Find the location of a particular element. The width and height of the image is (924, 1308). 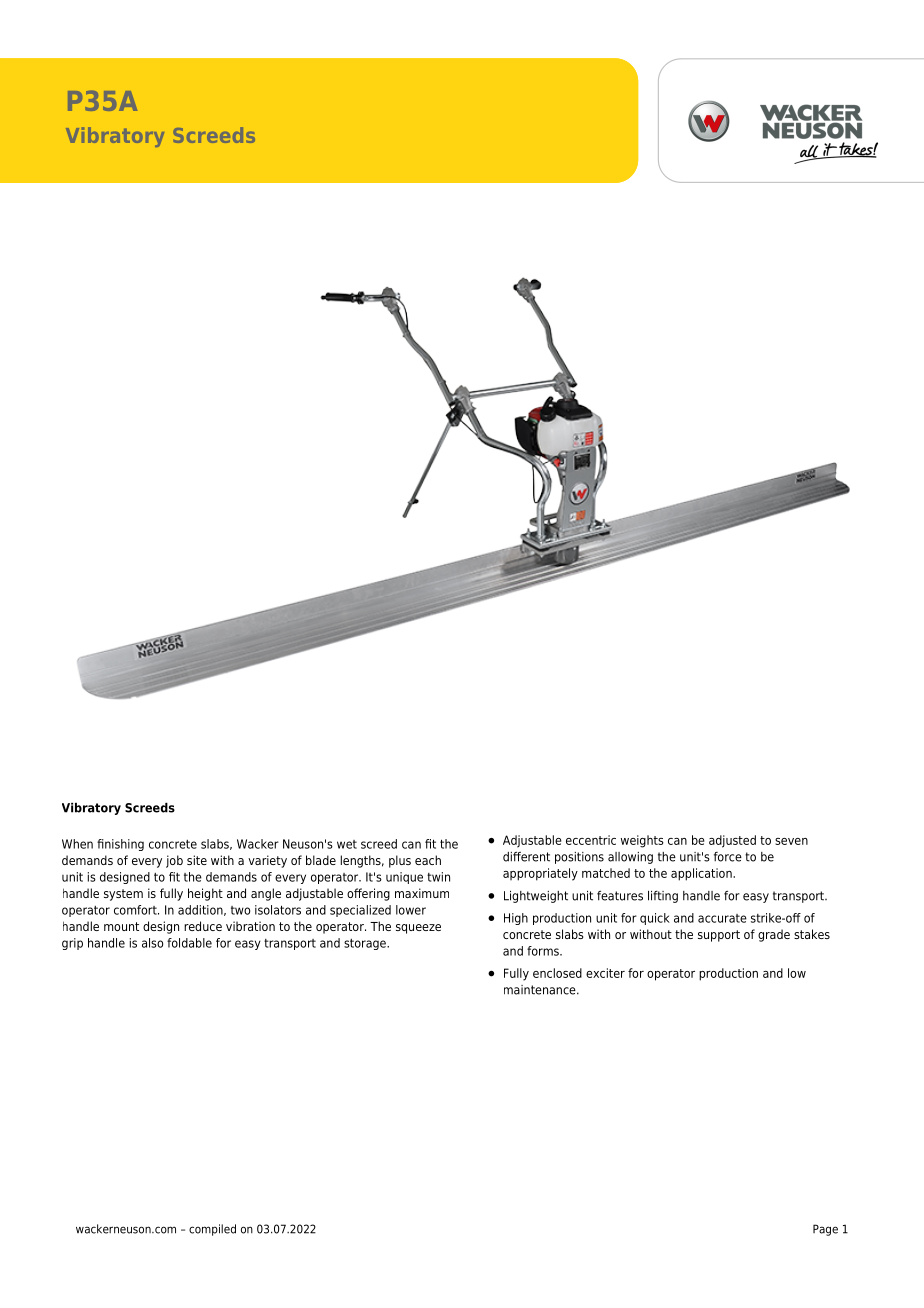

also is located at coordinates (152, 943).
